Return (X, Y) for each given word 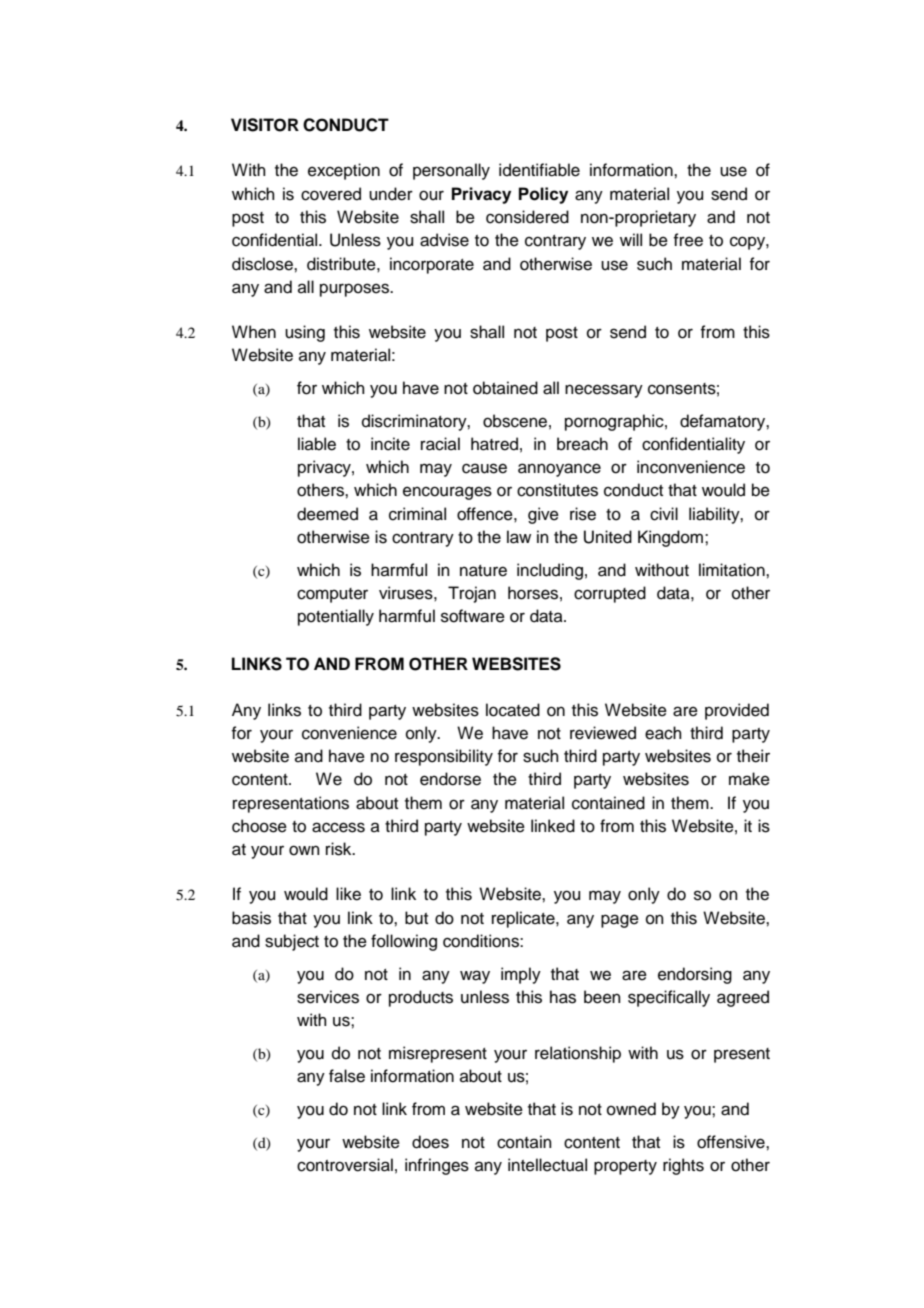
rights (683, 1166)
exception (344, 171)
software (473, 616)
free (688, 240)
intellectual (547, 1165)
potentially (336, 617)
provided (737, 711)
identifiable (539, 170)
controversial (345, 1165)
